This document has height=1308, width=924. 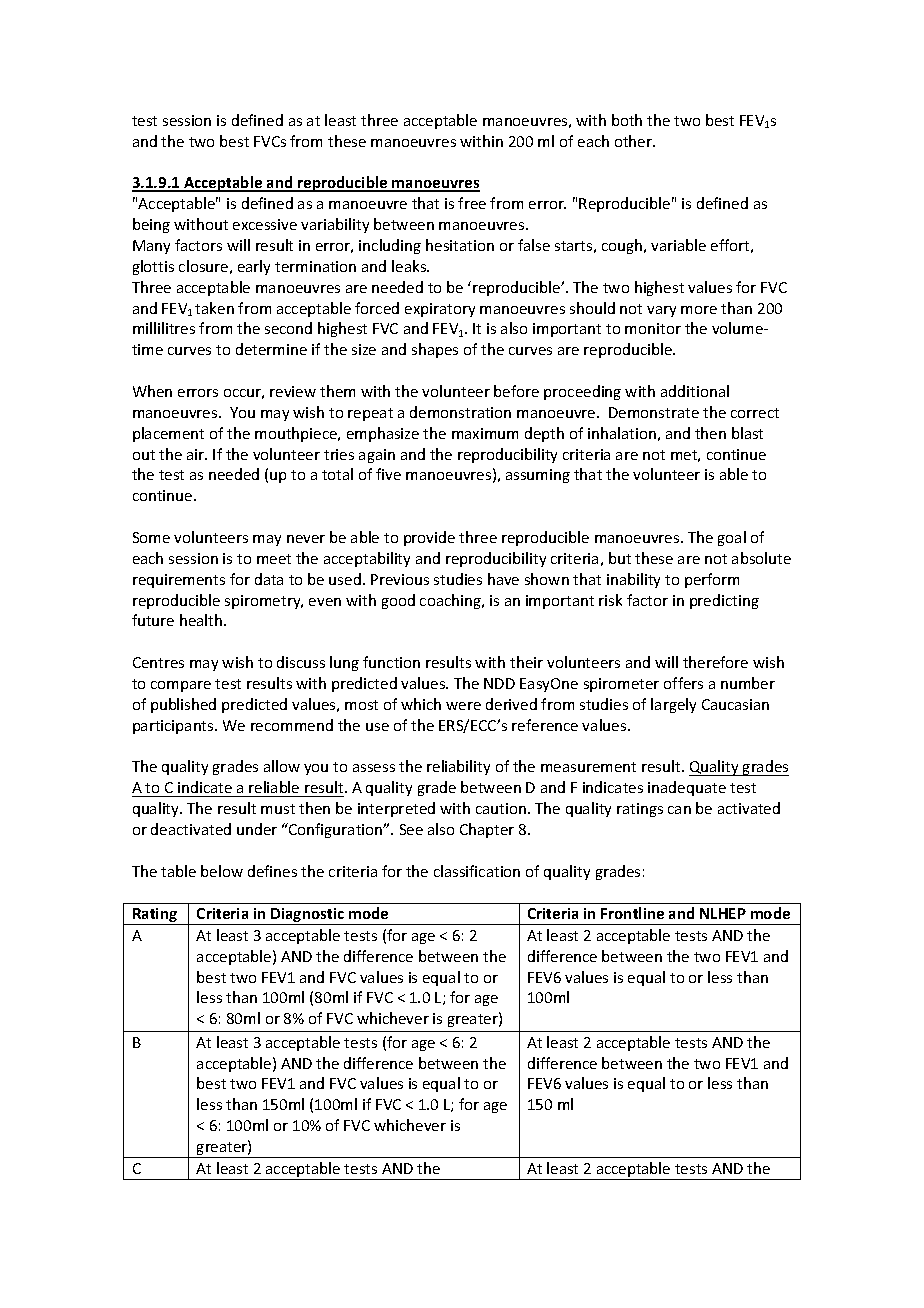 What do you see at coordinates (440, 310) in the document?
I see `expiratory` at bounding box center [440, 310].
